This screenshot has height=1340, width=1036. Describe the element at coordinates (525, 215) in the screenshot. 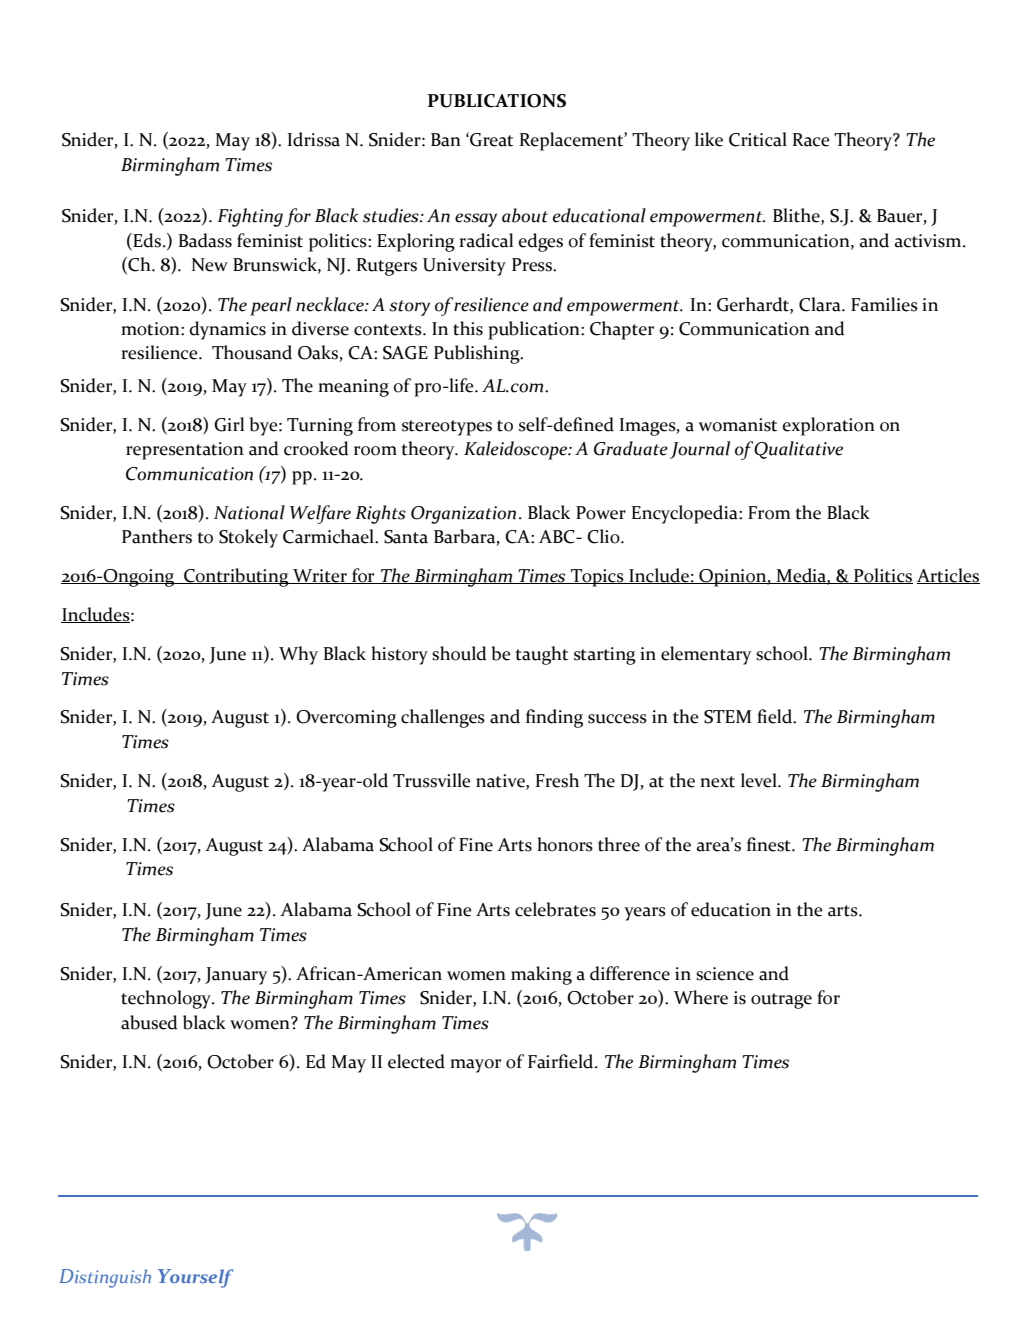

I see `about` at that location.
